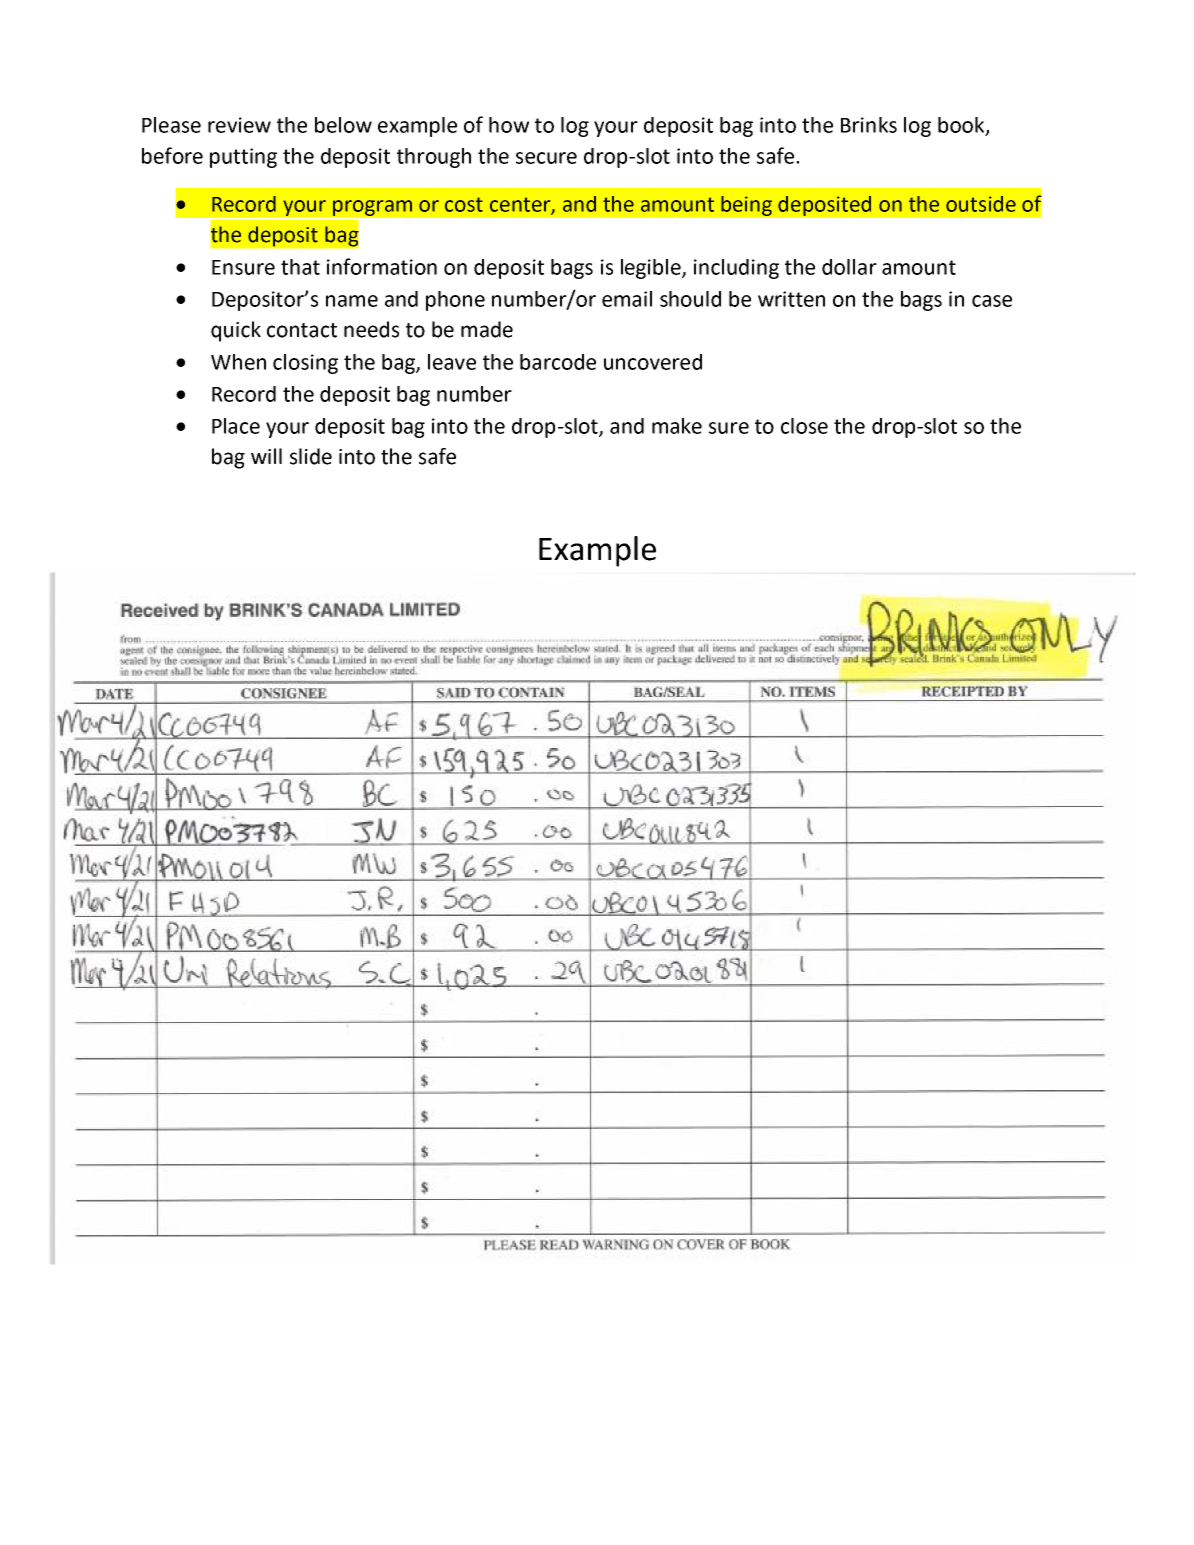 Image resolution: width=1194 pixels, height=1545 pixels. What do you see at coordinates (558, 362) in the screenshot?
I see `barcode` at bounding box center [558, 362].
